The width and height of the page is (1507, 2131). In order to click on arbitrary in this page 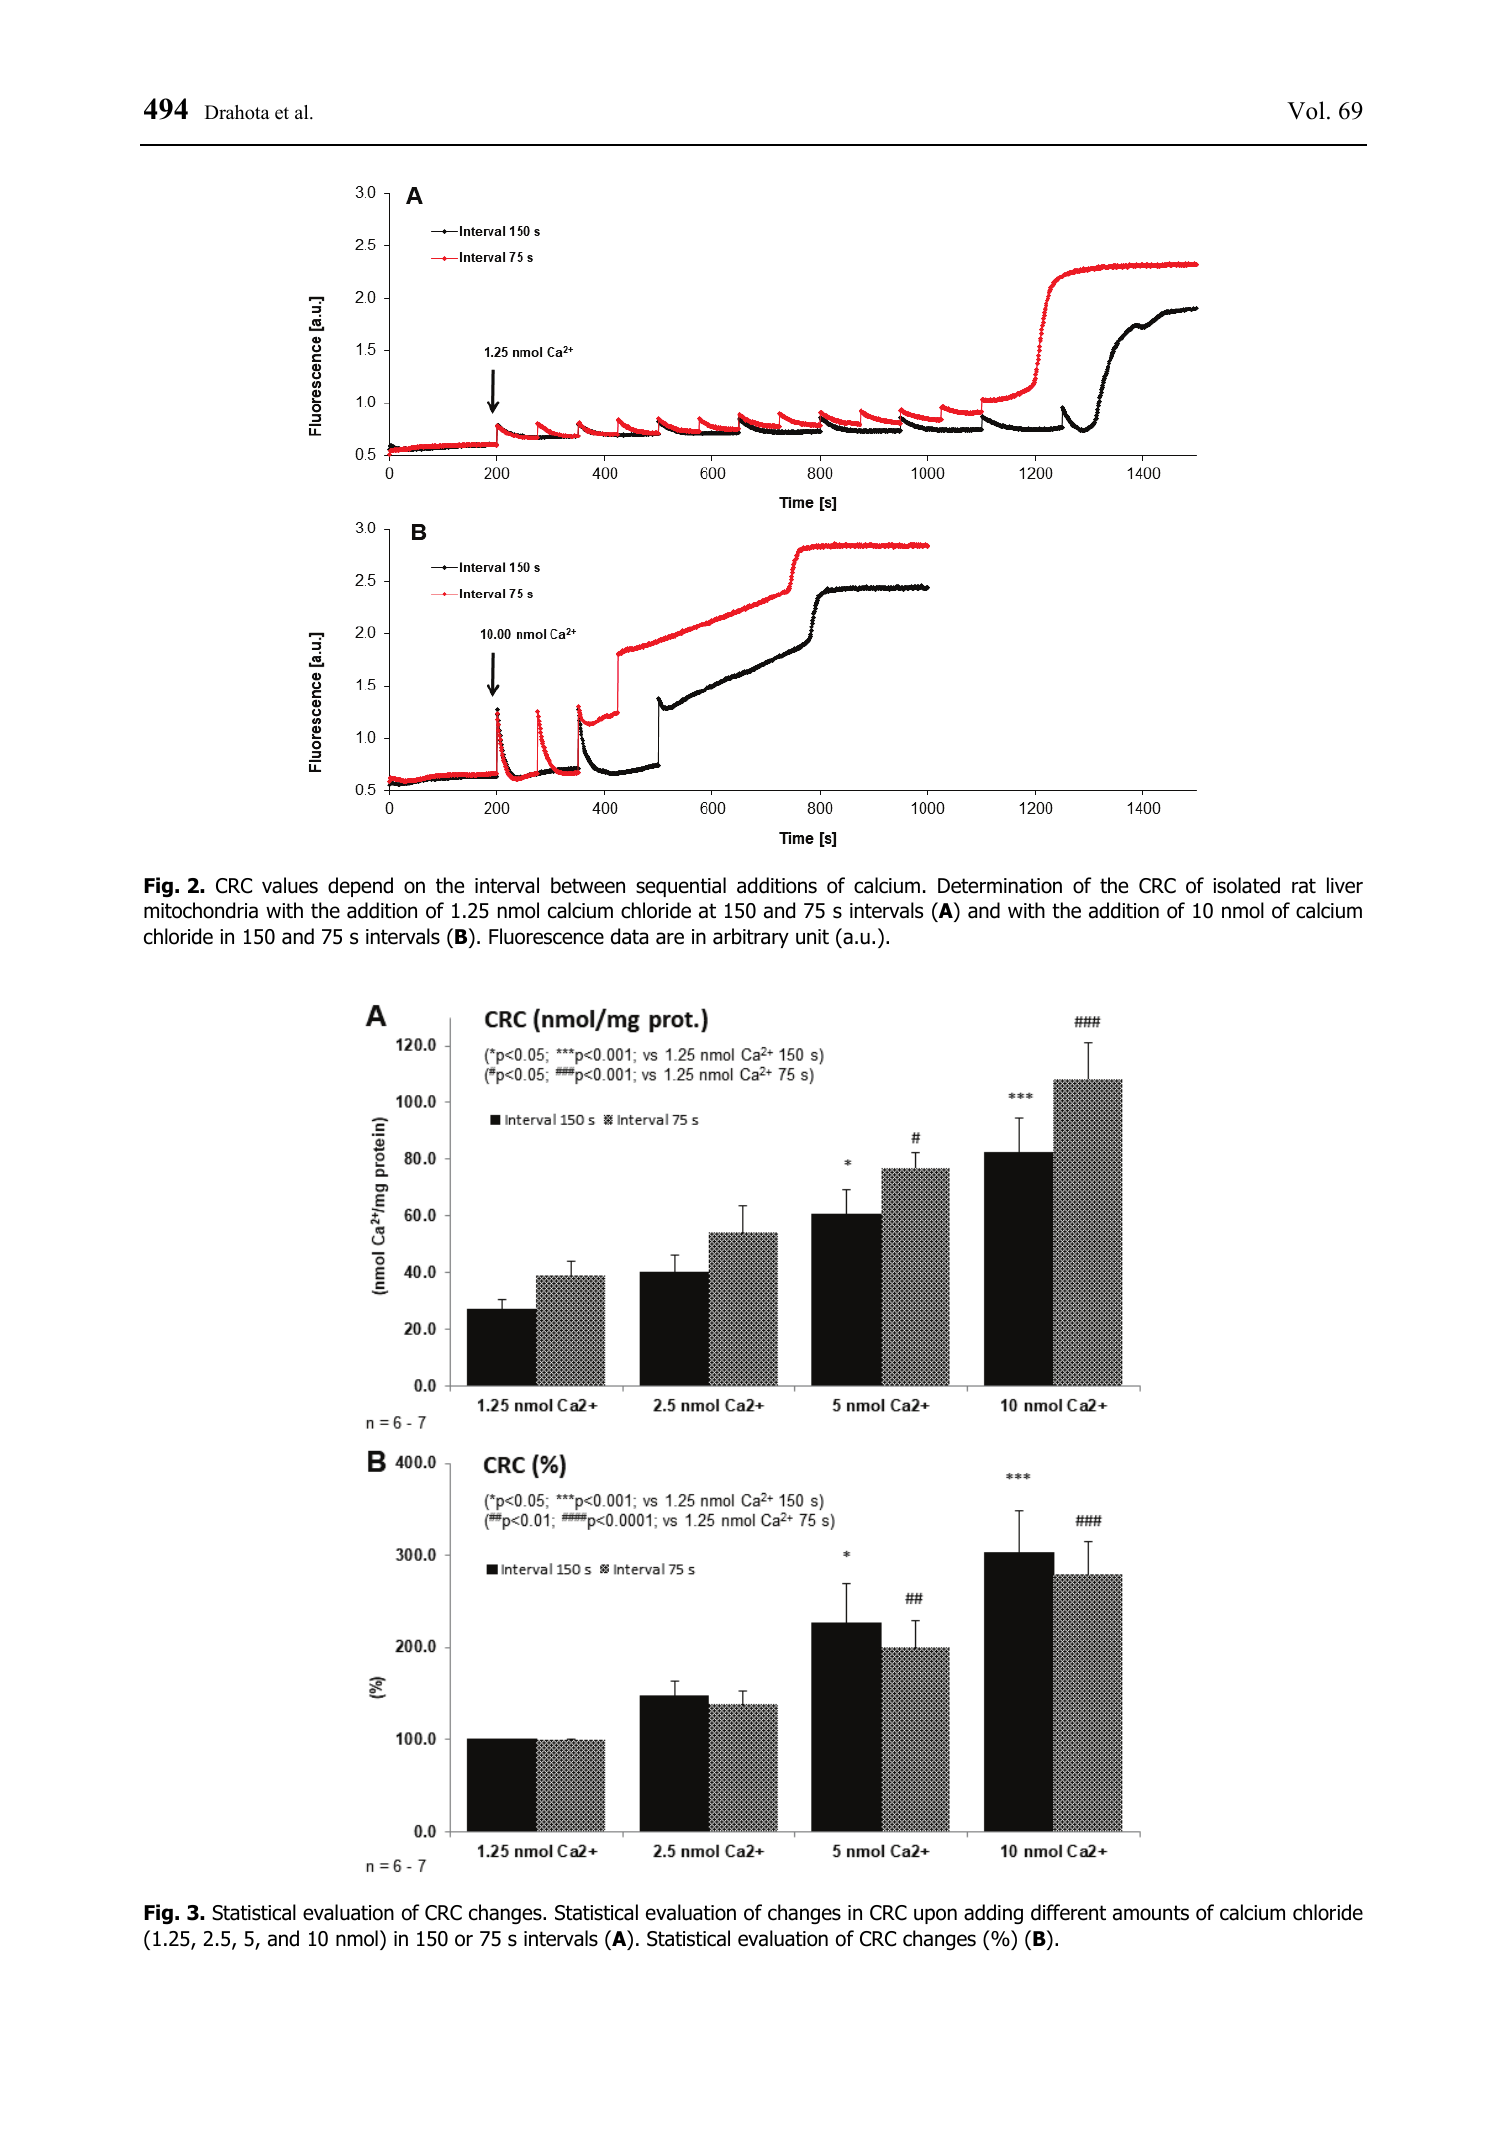, I will do `click(751, 938)`.
